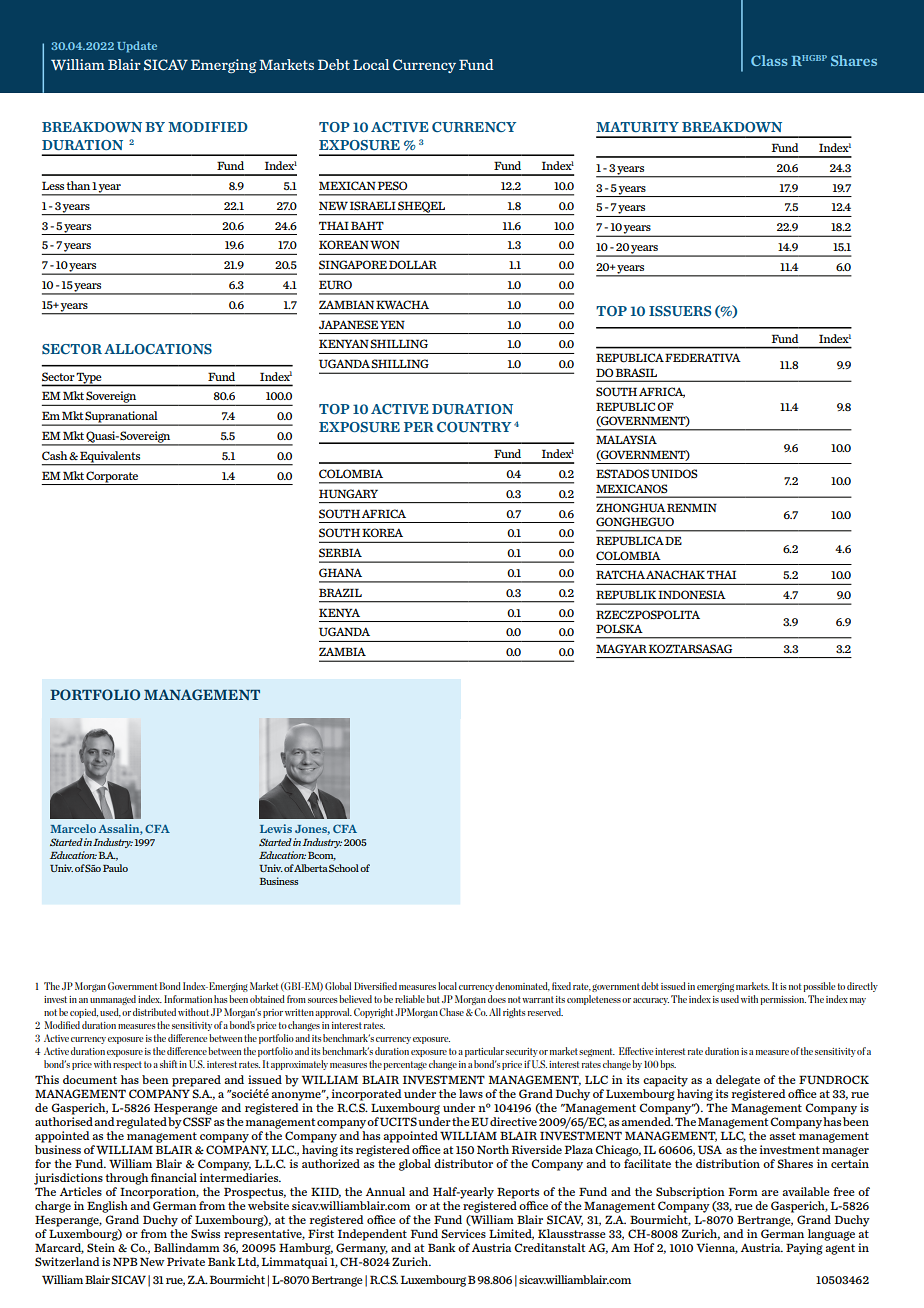  Describe the element at coordinates (340, 592) in the screenshot. I see `BRAZIL` at that location.
